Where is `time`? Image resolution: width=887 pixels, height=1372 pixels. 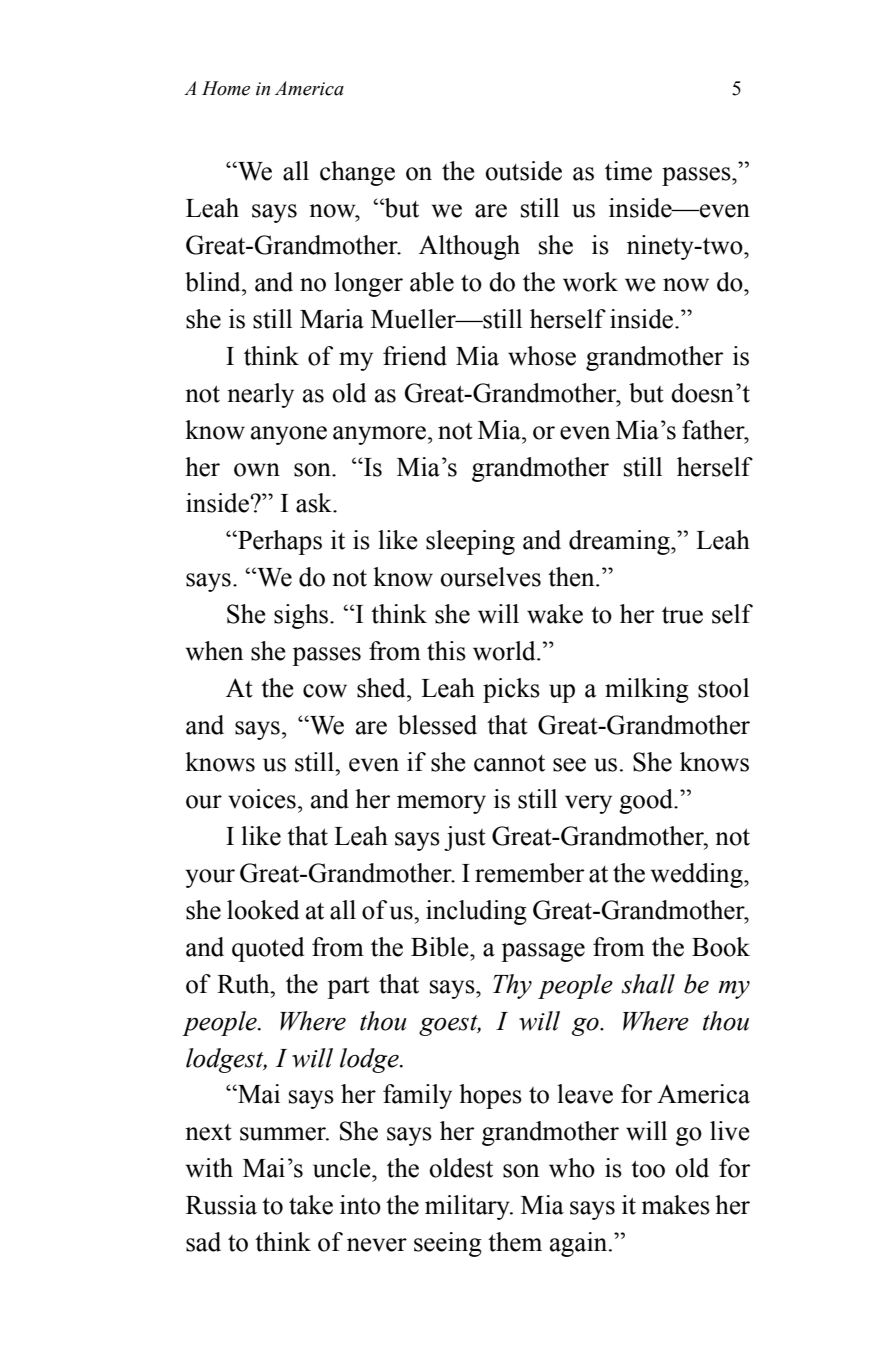 time is located at coordinates (628, 171).
